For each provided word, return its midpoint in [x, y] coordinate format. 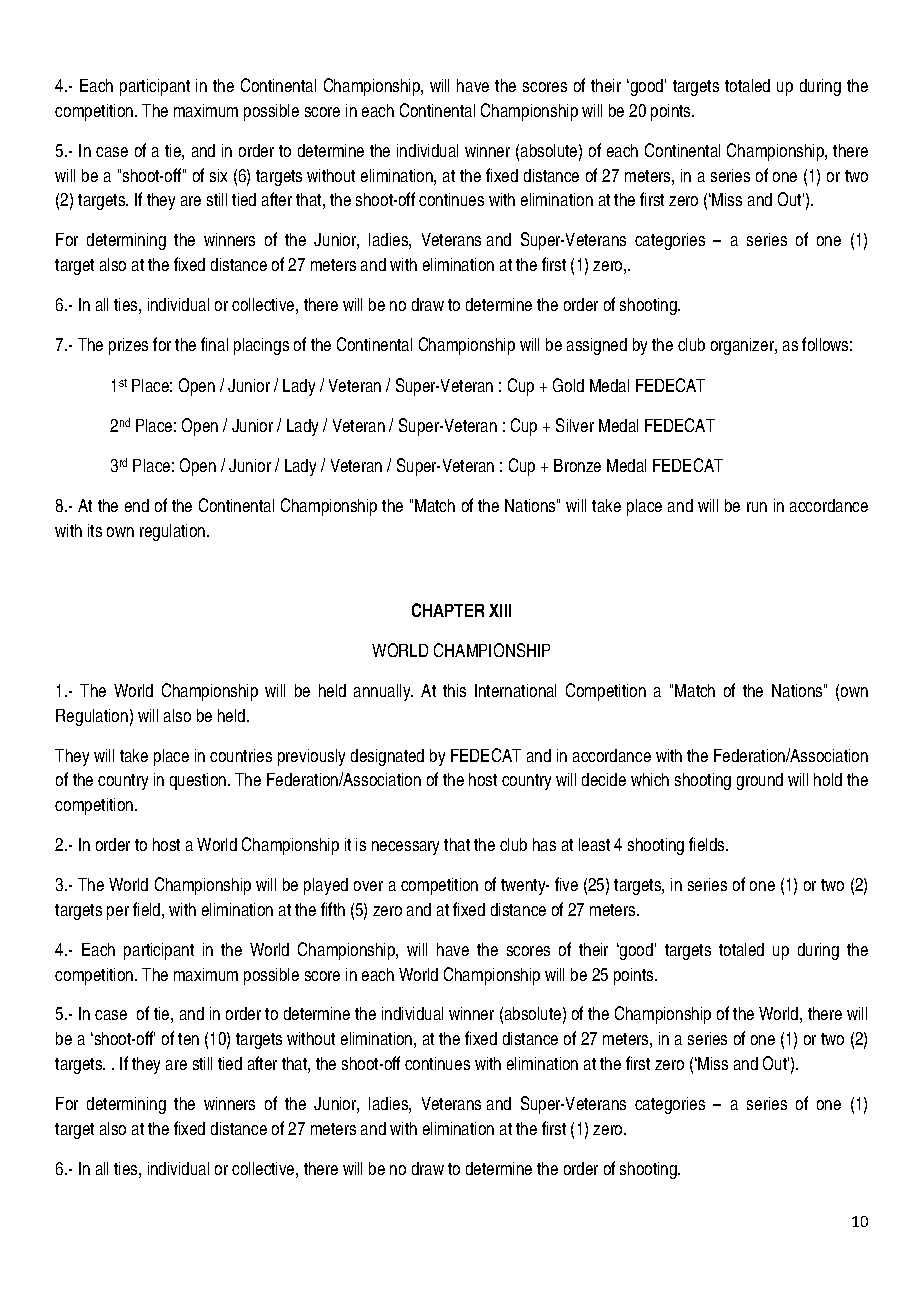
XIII [500, 610]
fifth [333, 909]
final [214, 344]
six [218, 175]
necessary [405, 848]
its [95, 530]
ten [188, 1039]
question [199, 781]
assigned [597, 346]
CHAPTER [448, 610]
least [594, 844]
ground [760, 781]
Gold [568, 385]
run [757, 507]
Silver [575, 425]
